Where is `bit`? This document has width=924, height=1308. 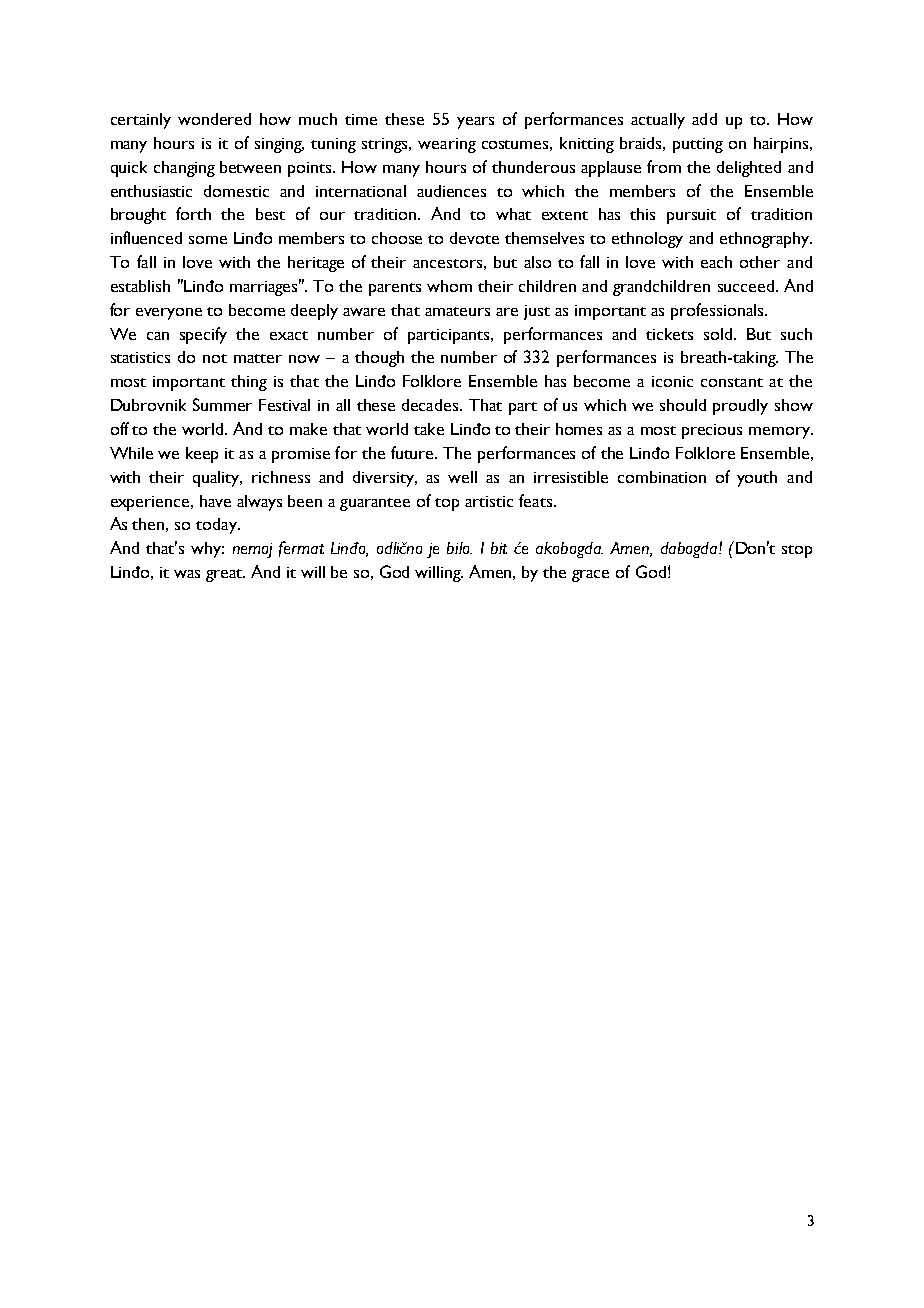
bit is located at coordinates (499, 548).
